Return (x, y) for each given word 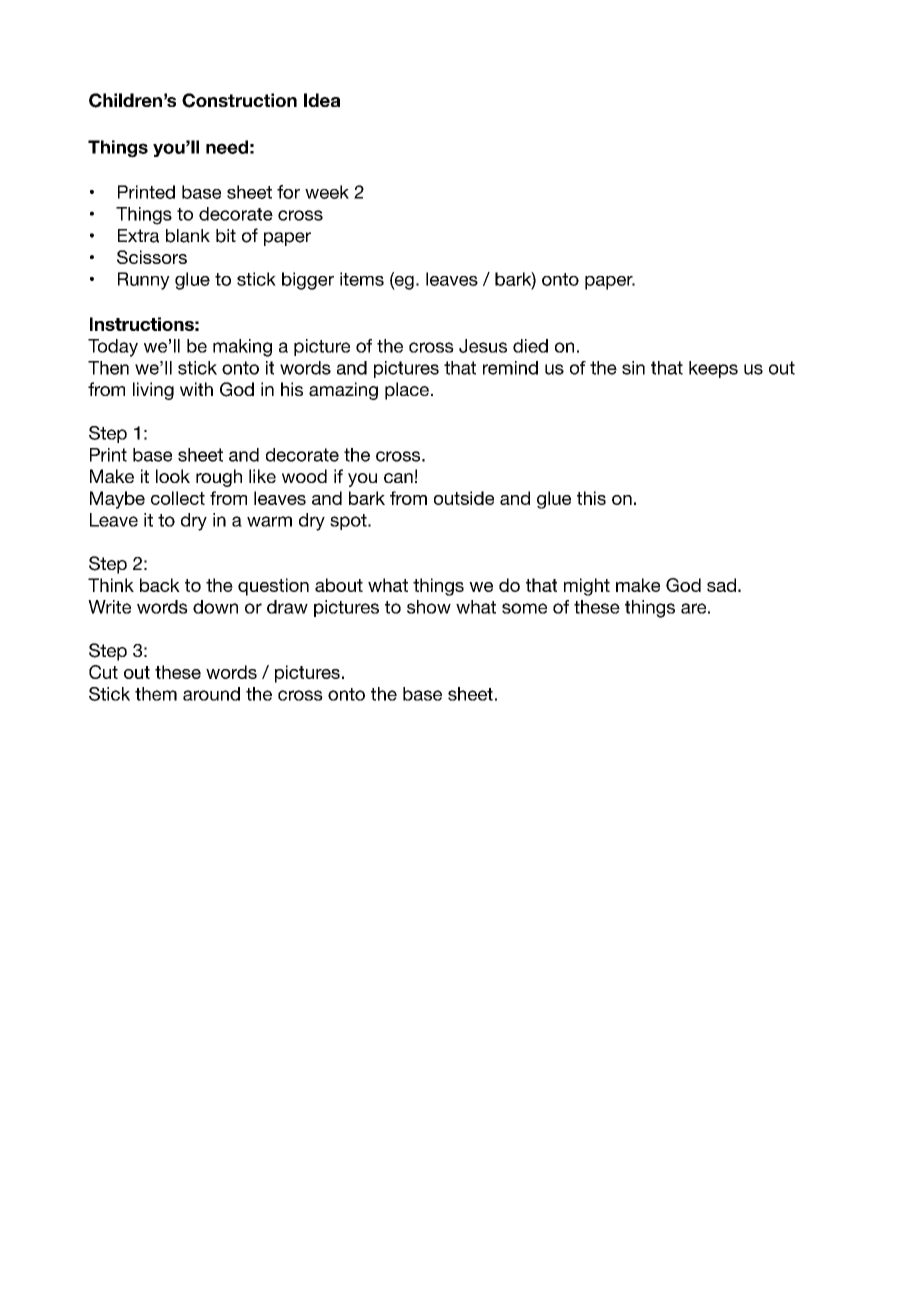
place (407, 391)
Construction (239, 100)
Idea (322, 100)
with (196, 389)
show (429, 607)
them (156, 694)
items (362, 279)
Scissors (152, 257)
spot (349, 522)
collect (178, 498)
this (591, 498)
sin (633, 368)
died (530, 346)
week (327, 192)
